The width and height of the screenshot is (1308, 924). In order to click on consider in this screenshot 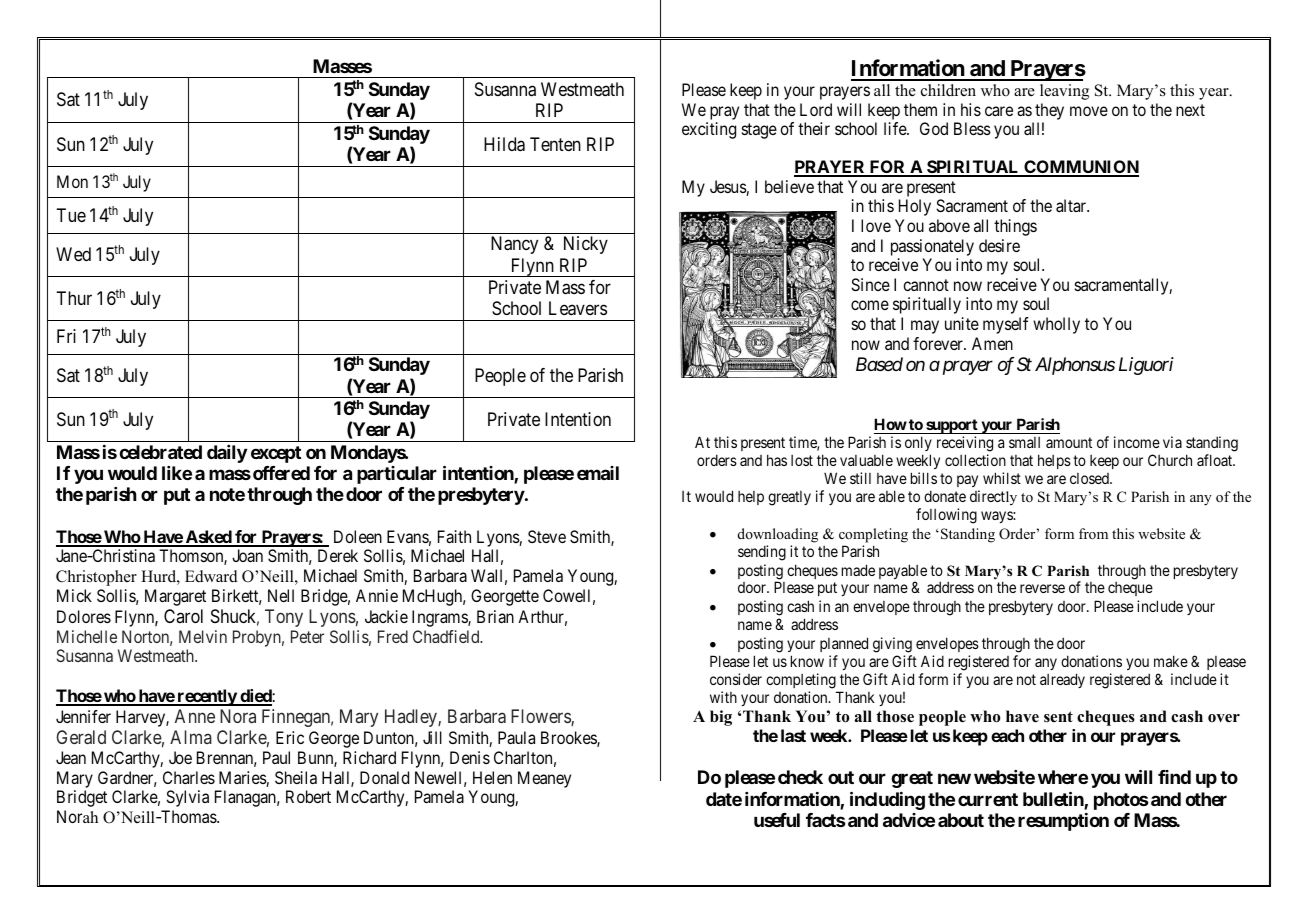, I will do `click(736, 679)`.
